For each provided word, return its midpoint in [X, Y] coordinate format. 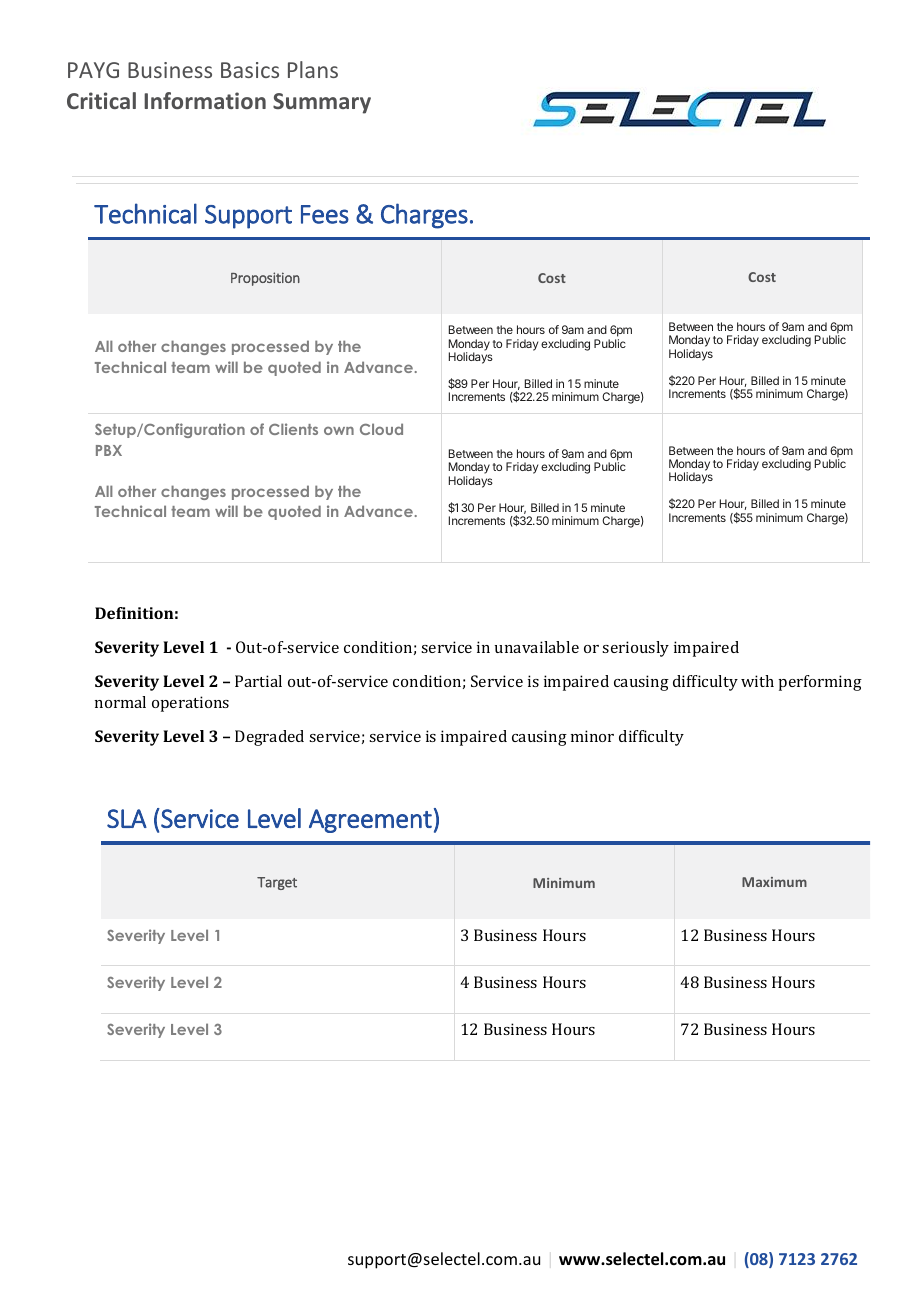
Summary [322, 103]
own [339, 430]
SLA [127, 818]
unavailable [537, 647]
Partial [258, 681]
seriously [635, 649]
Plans [313, 69]
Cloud [381, 429]
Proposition [265, 279]
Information [205, 100]
